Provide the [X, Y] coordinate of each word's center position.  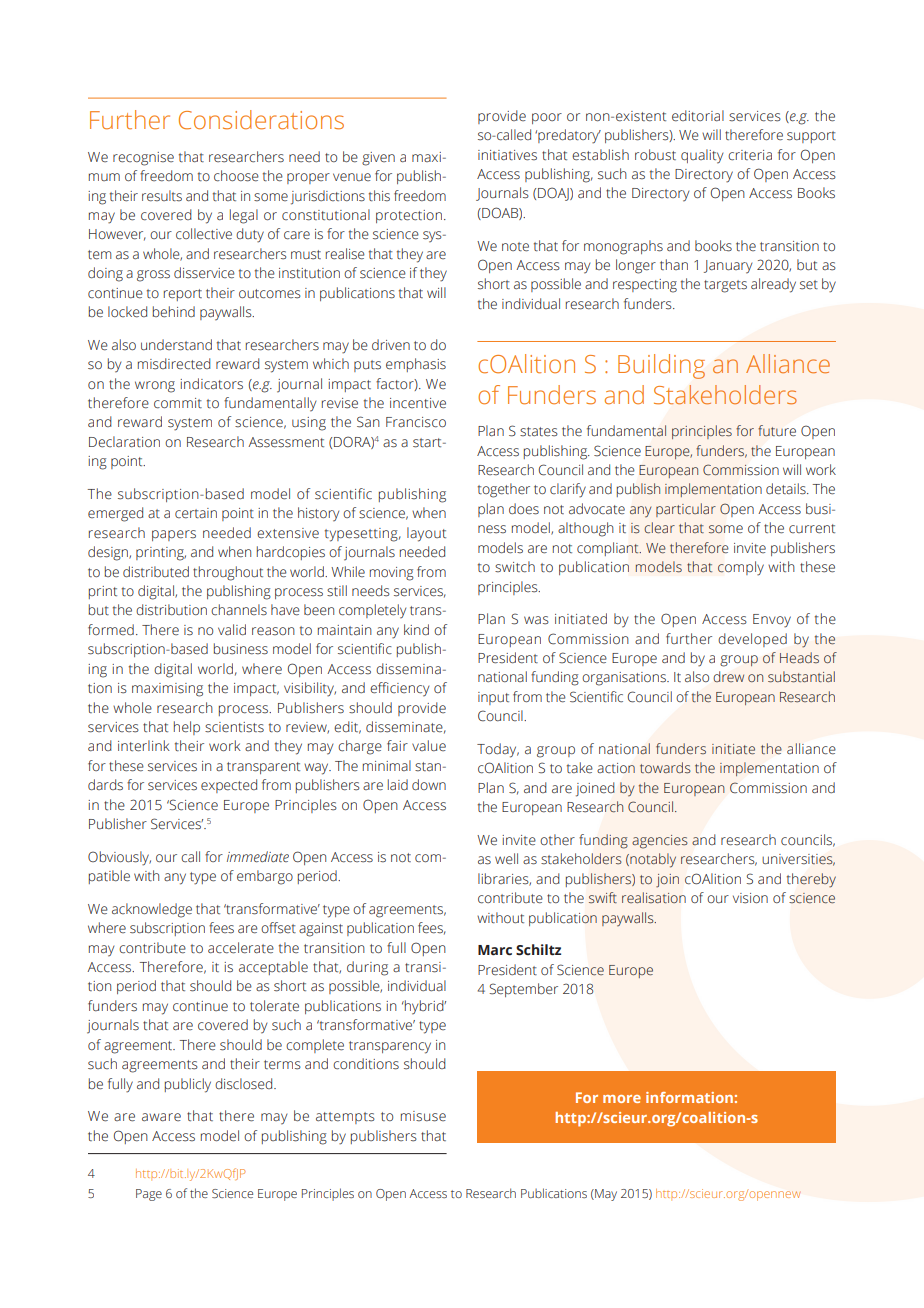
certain [196, 513]
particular [686, 510]
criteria [750, 155]
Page [149, 1195]
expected [229, 786]
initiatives [507, 155]
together [504, 490]
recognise [143, 159]
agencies [660, 842]
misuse [423, 1116]
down [429, 785]
